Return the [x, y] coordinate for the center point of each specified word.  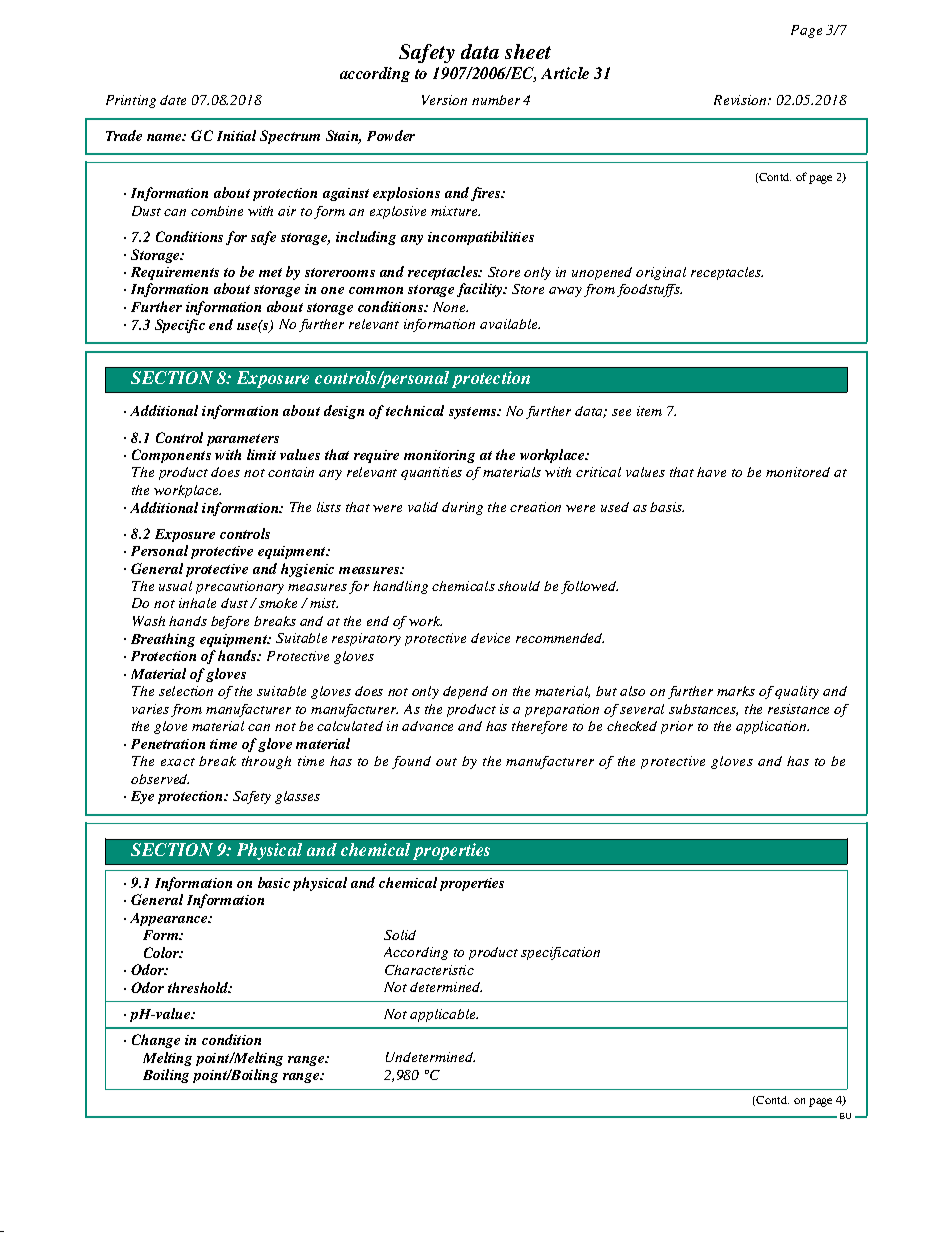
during [462, 508]
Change [156, 1041]
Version [444, 100]
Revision [741, 100]
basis [667, 507]
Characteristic [429, 970]
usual [175, 586]
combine [217, 211]
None [450, 307]
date [173, 100]
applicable [444, 1015]
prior [677, 727]
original [661, 273]
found [411, 762]
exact [178, 762]
